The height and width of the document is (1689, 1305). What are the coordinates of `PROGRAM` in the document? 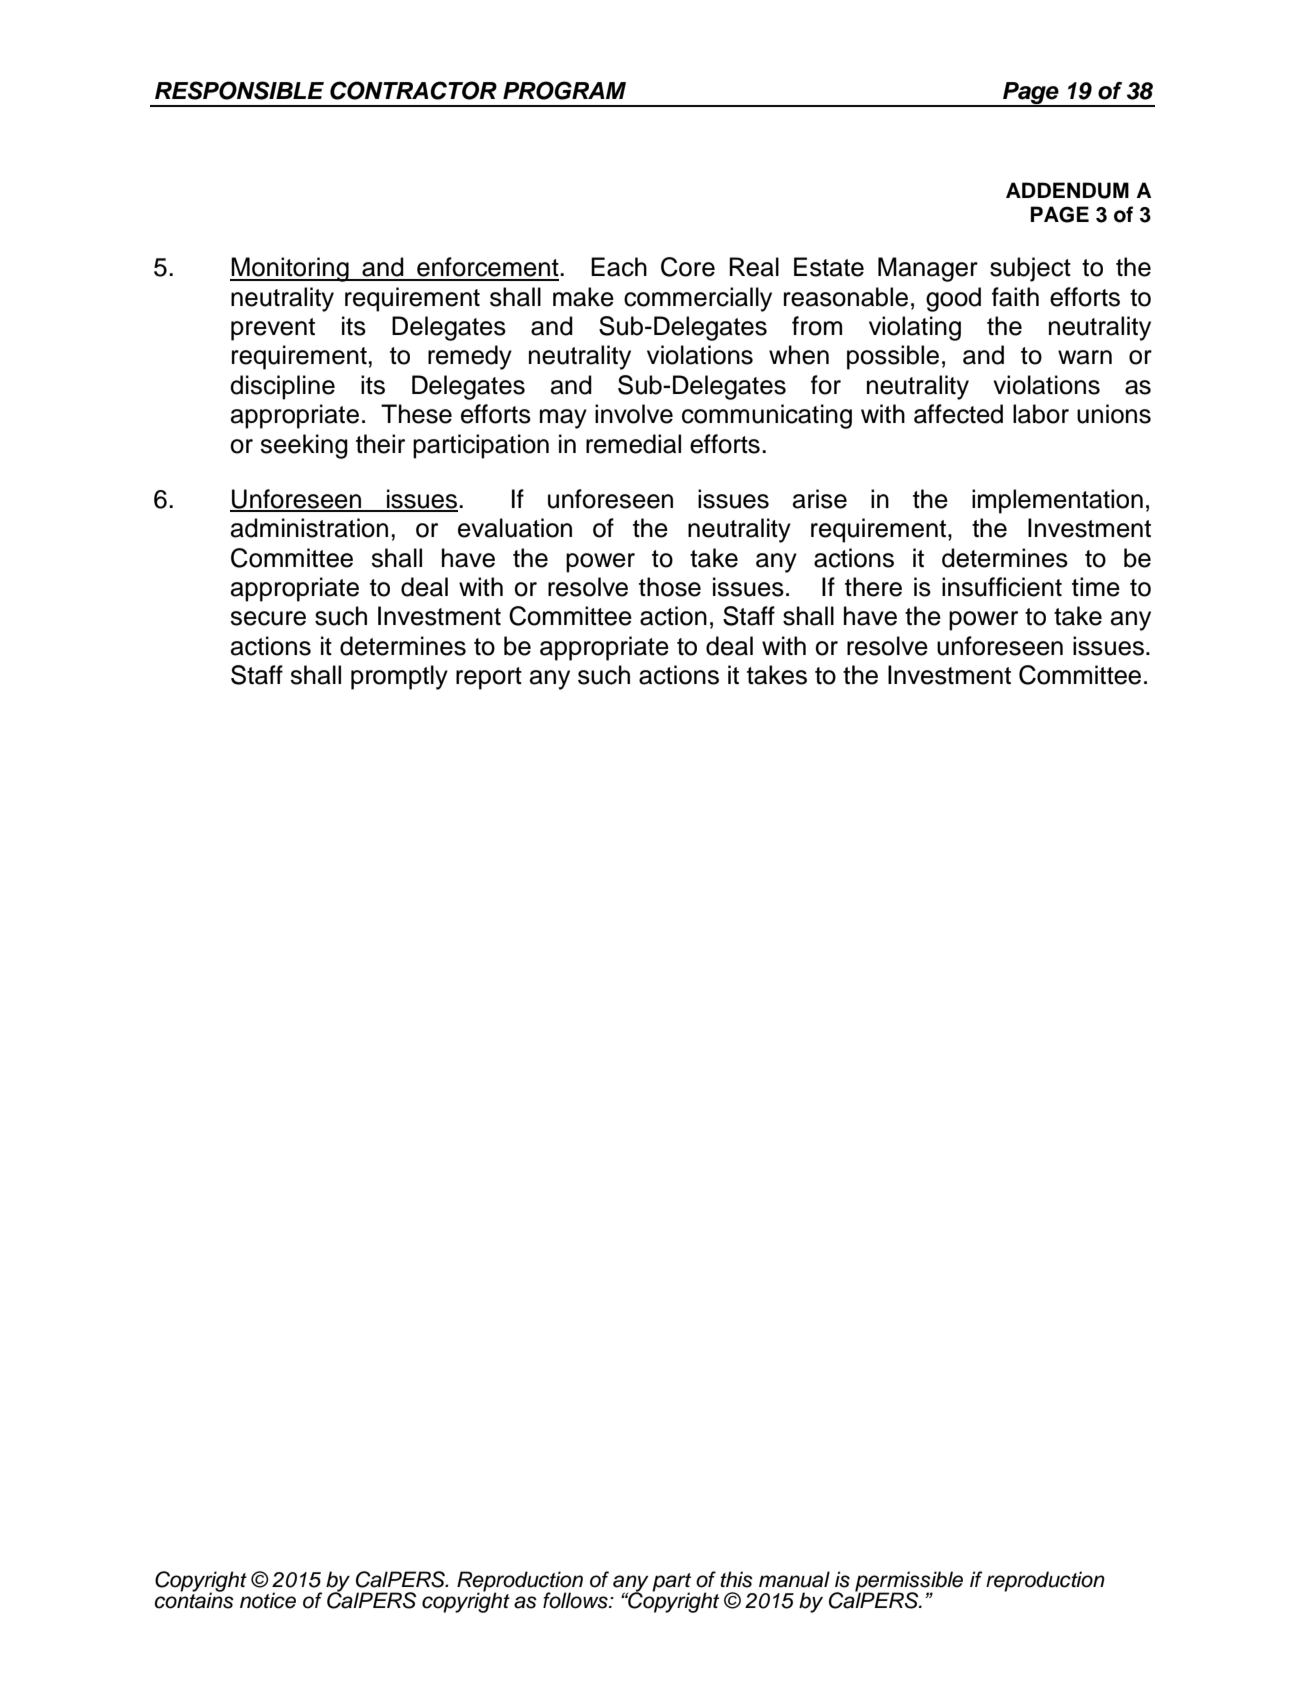 It's located at (564, 90).
